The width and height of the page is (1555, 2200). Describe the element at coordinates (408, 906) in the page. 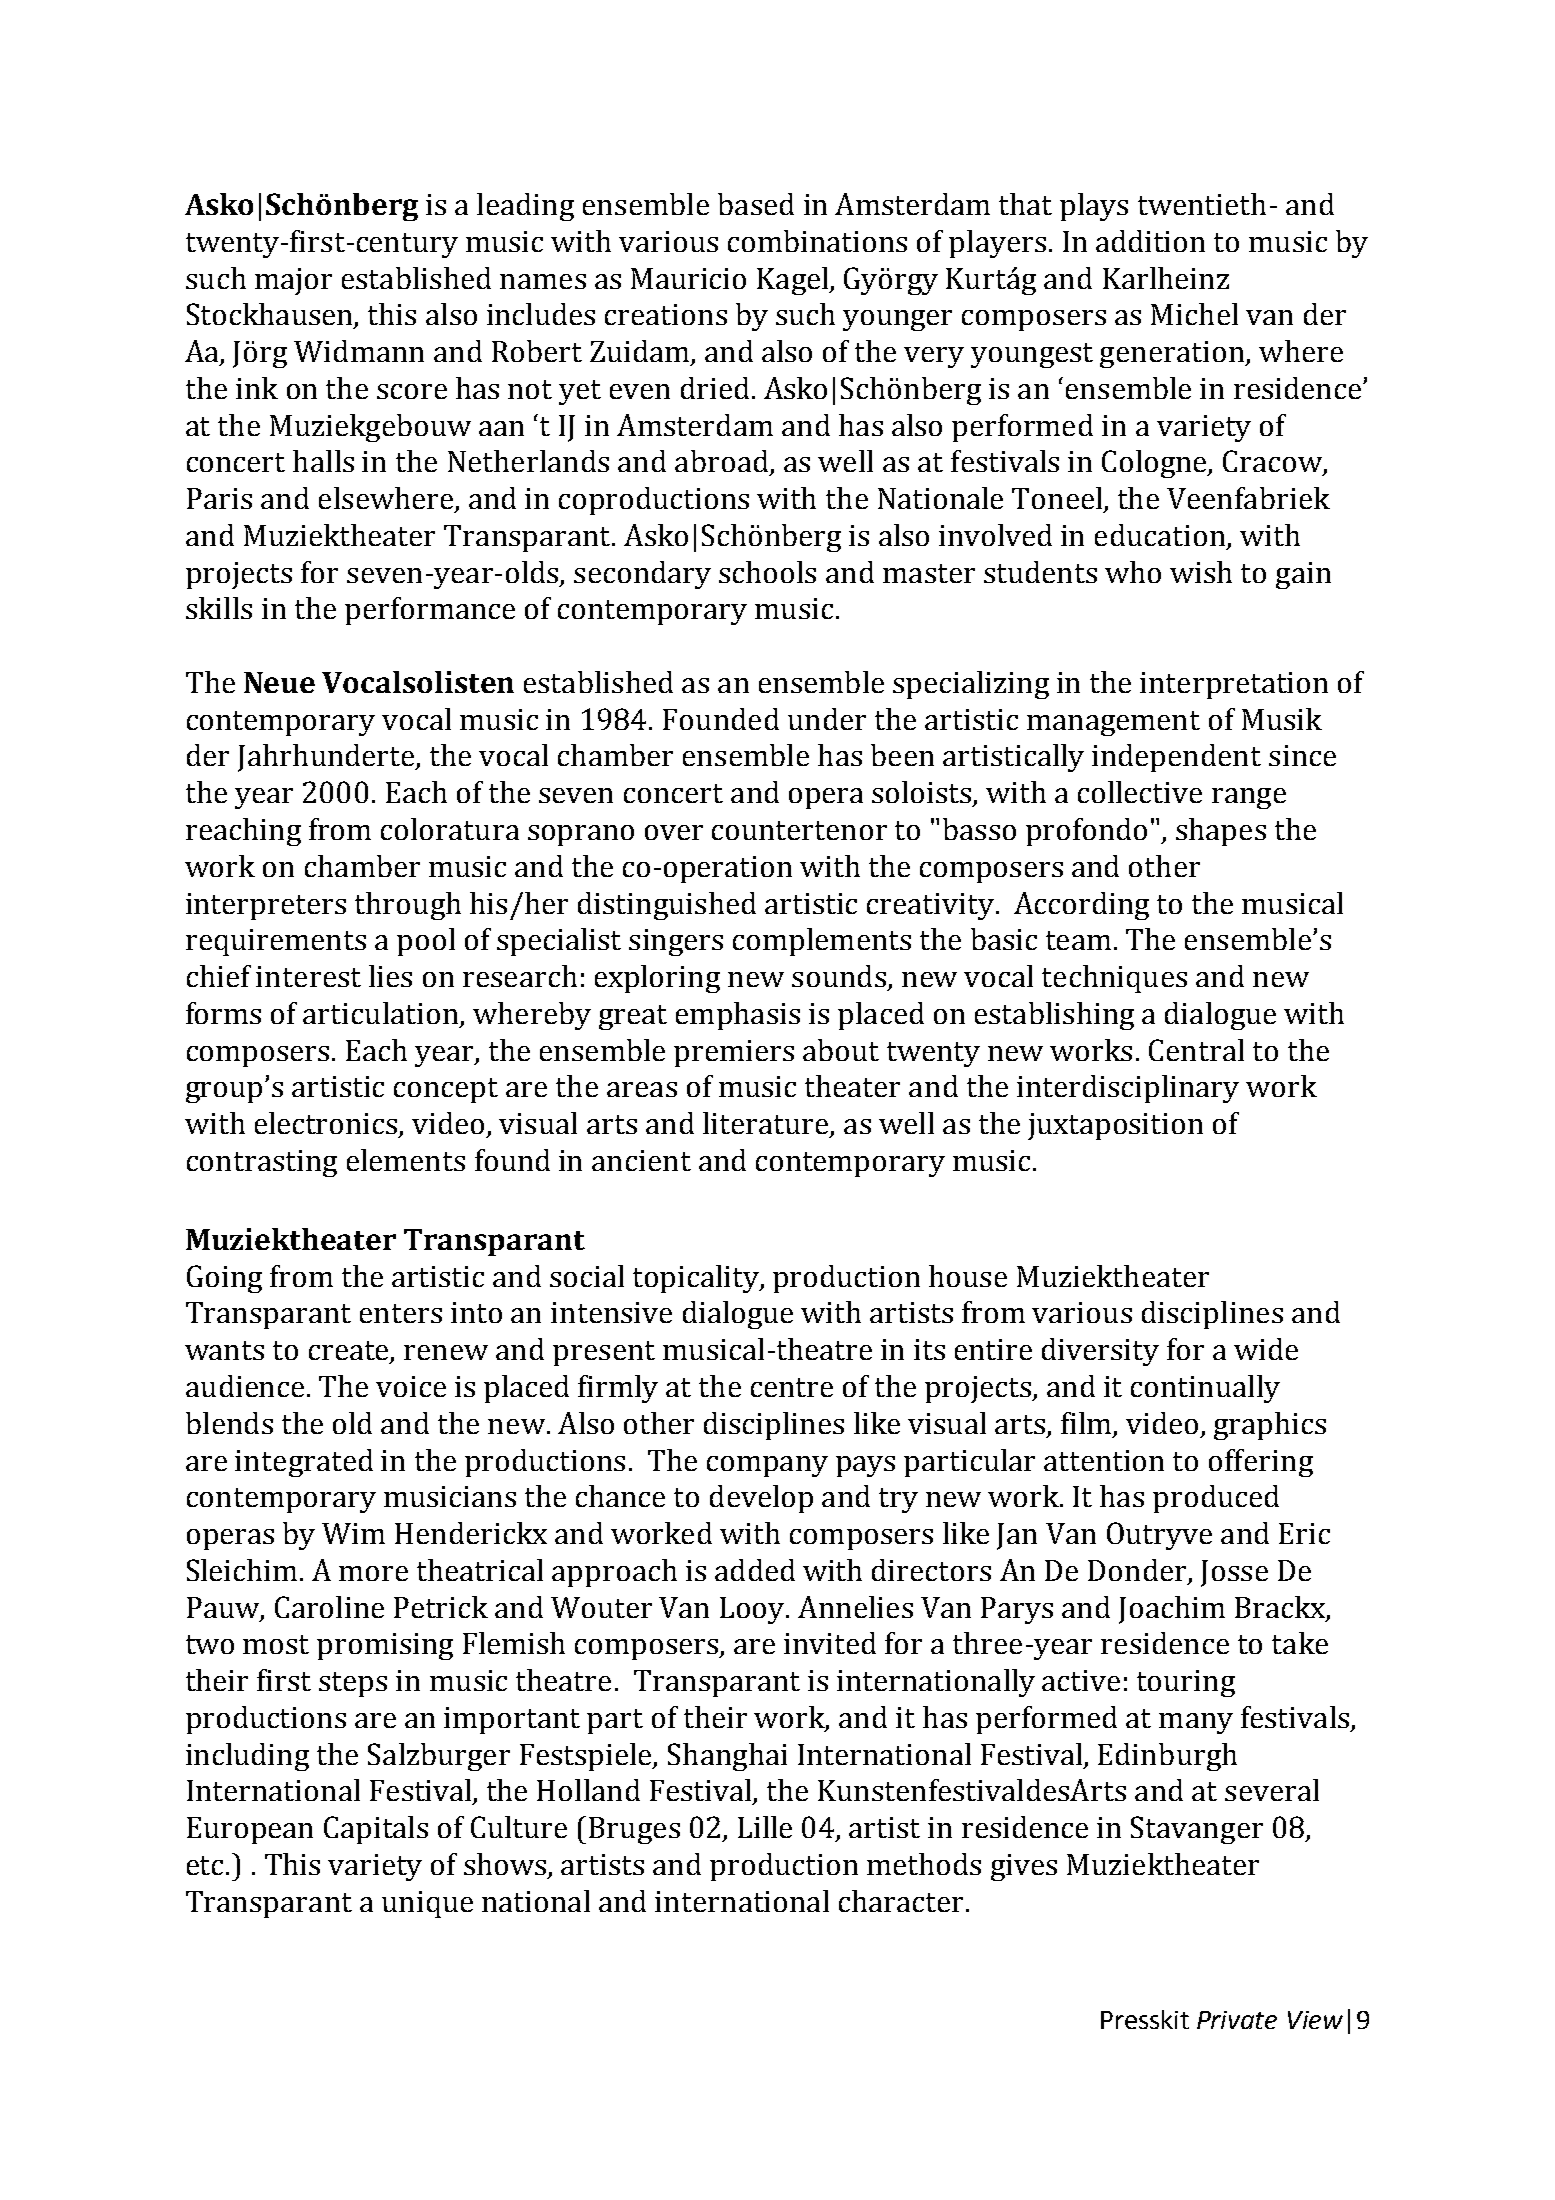

I see `through` at that location.
